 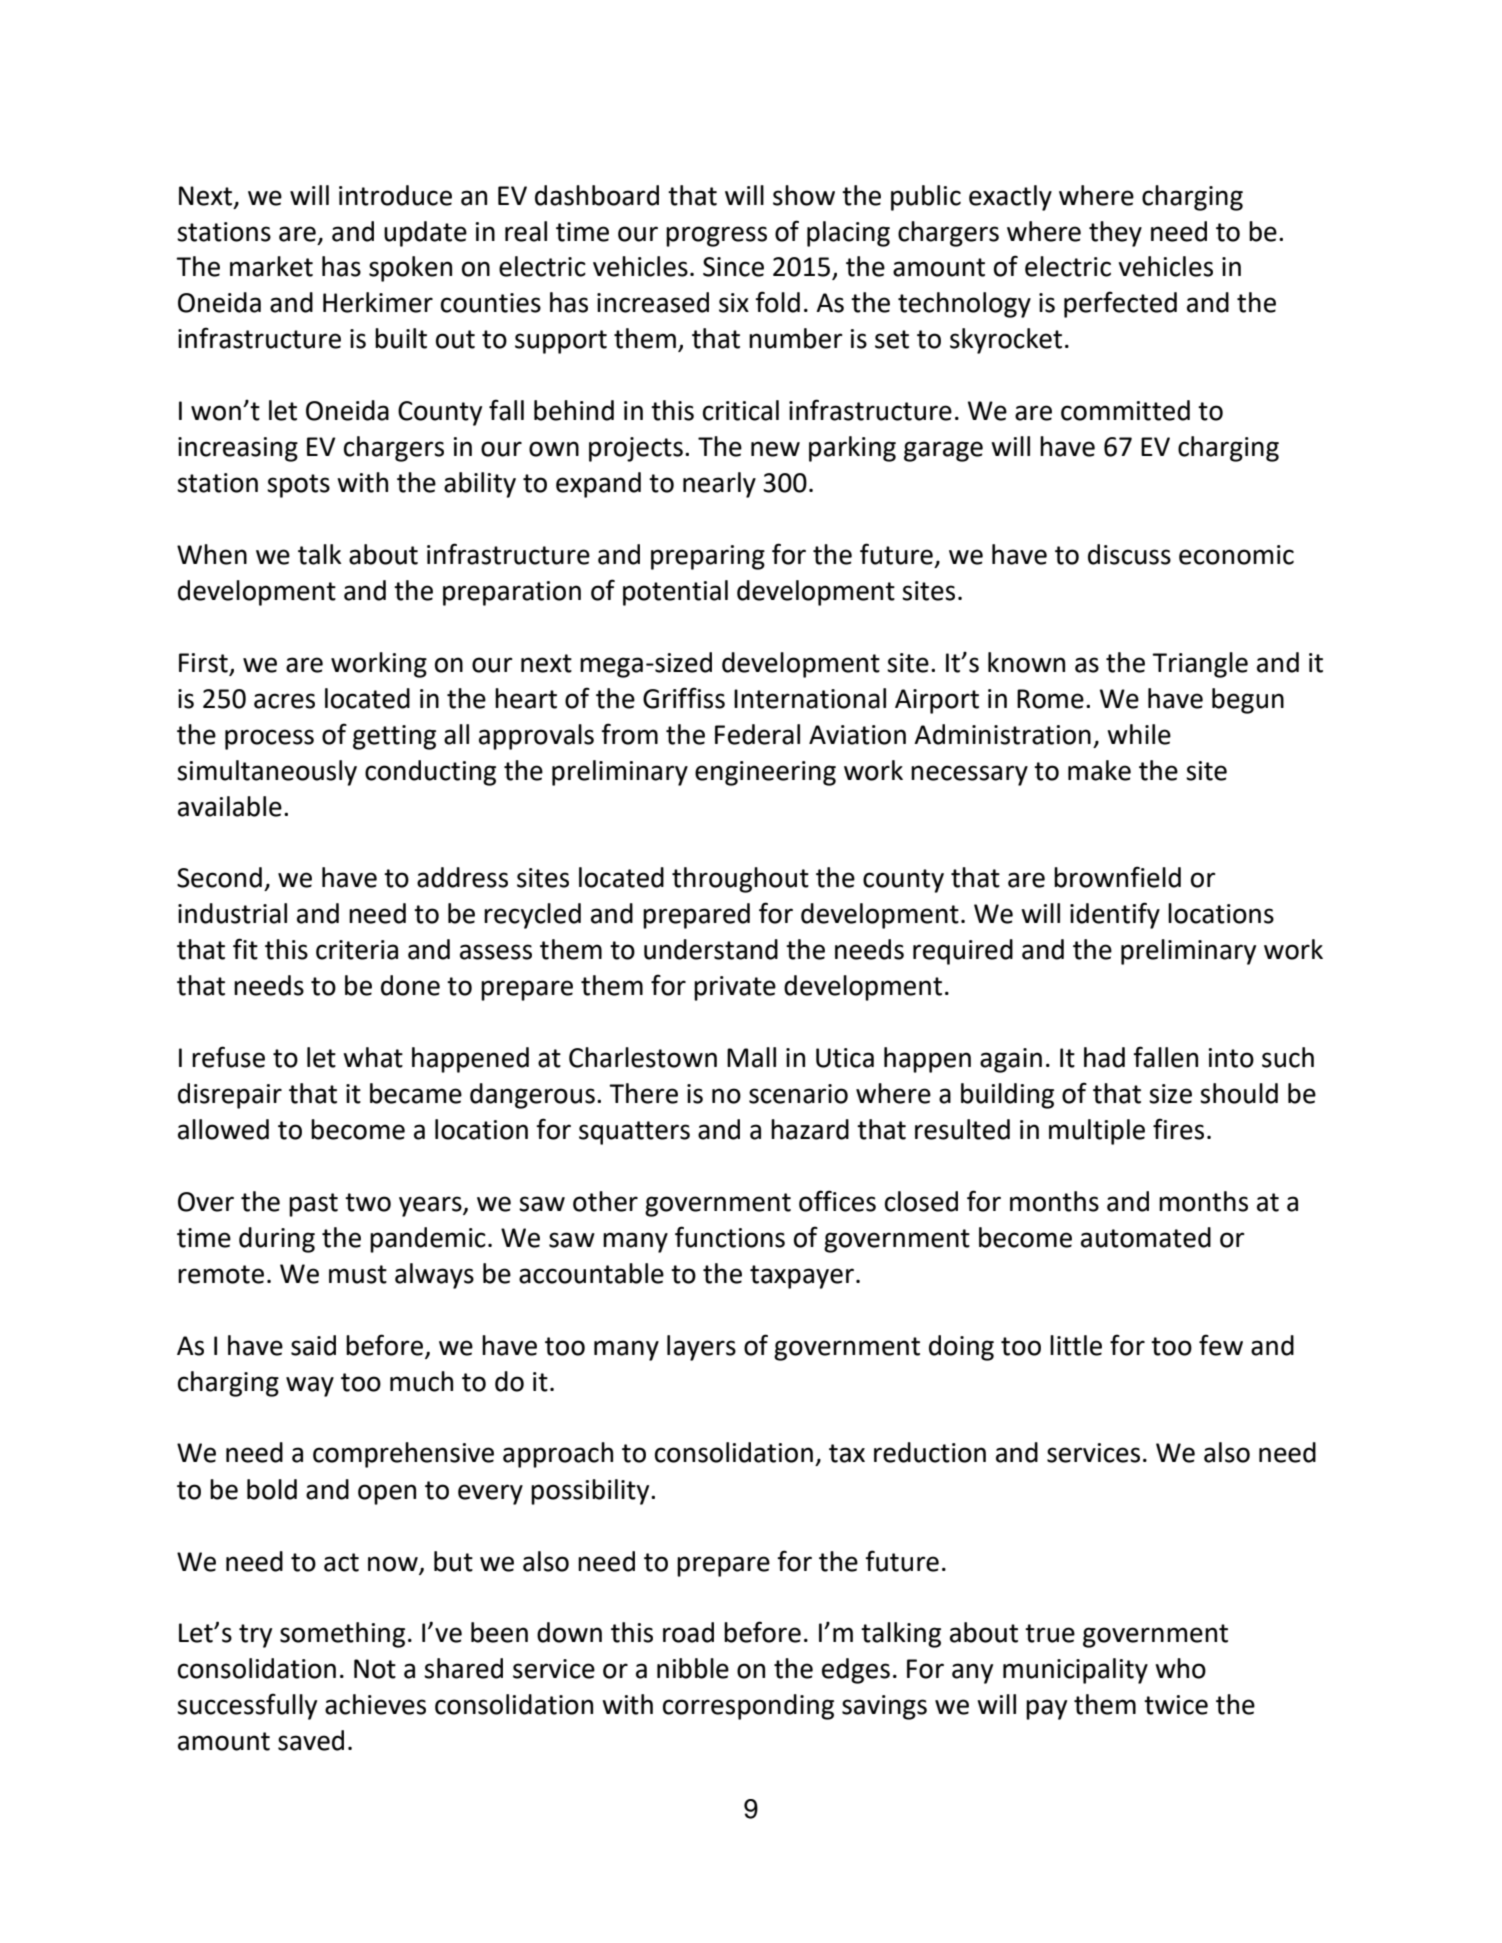 What do you see at coordinates (765, 773) in the page?
I see `engineering` at bounding box center [765, 773].
